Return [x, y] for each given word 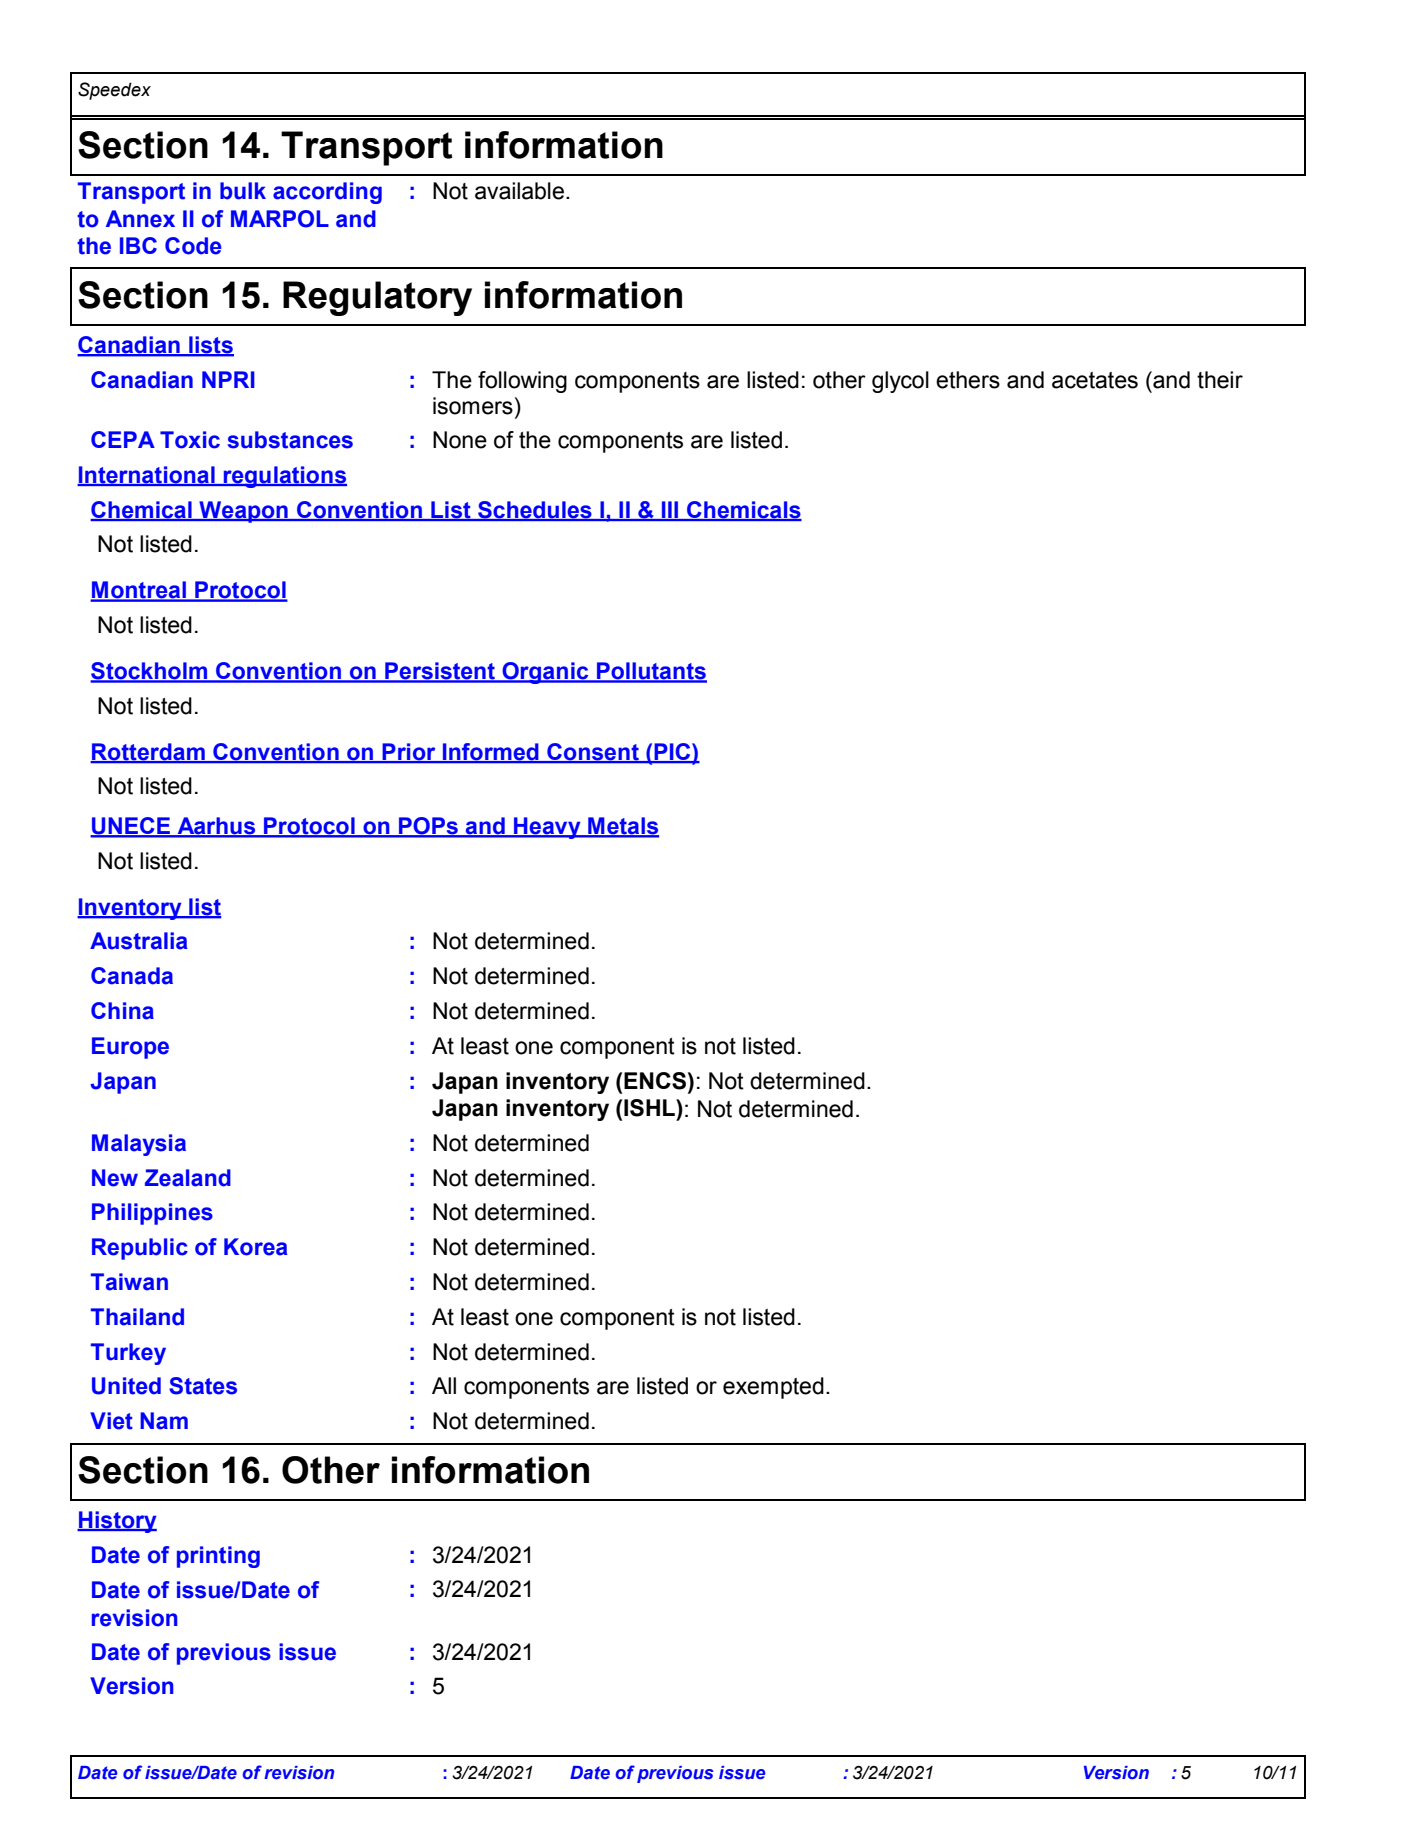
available [519, 191]
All [444, 1385]
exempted [773, 1388]
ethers [968, 380]
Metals [622, 827]
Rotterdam [148, 752]
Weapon [243, 512]
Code [193, 246]
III [670, 510]
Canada [132, 976]
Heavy [547, 828]
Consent [593, 752]
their [1220, 380]
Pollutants [651, 672]
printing [218, 1557]
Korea [255, 1247]
